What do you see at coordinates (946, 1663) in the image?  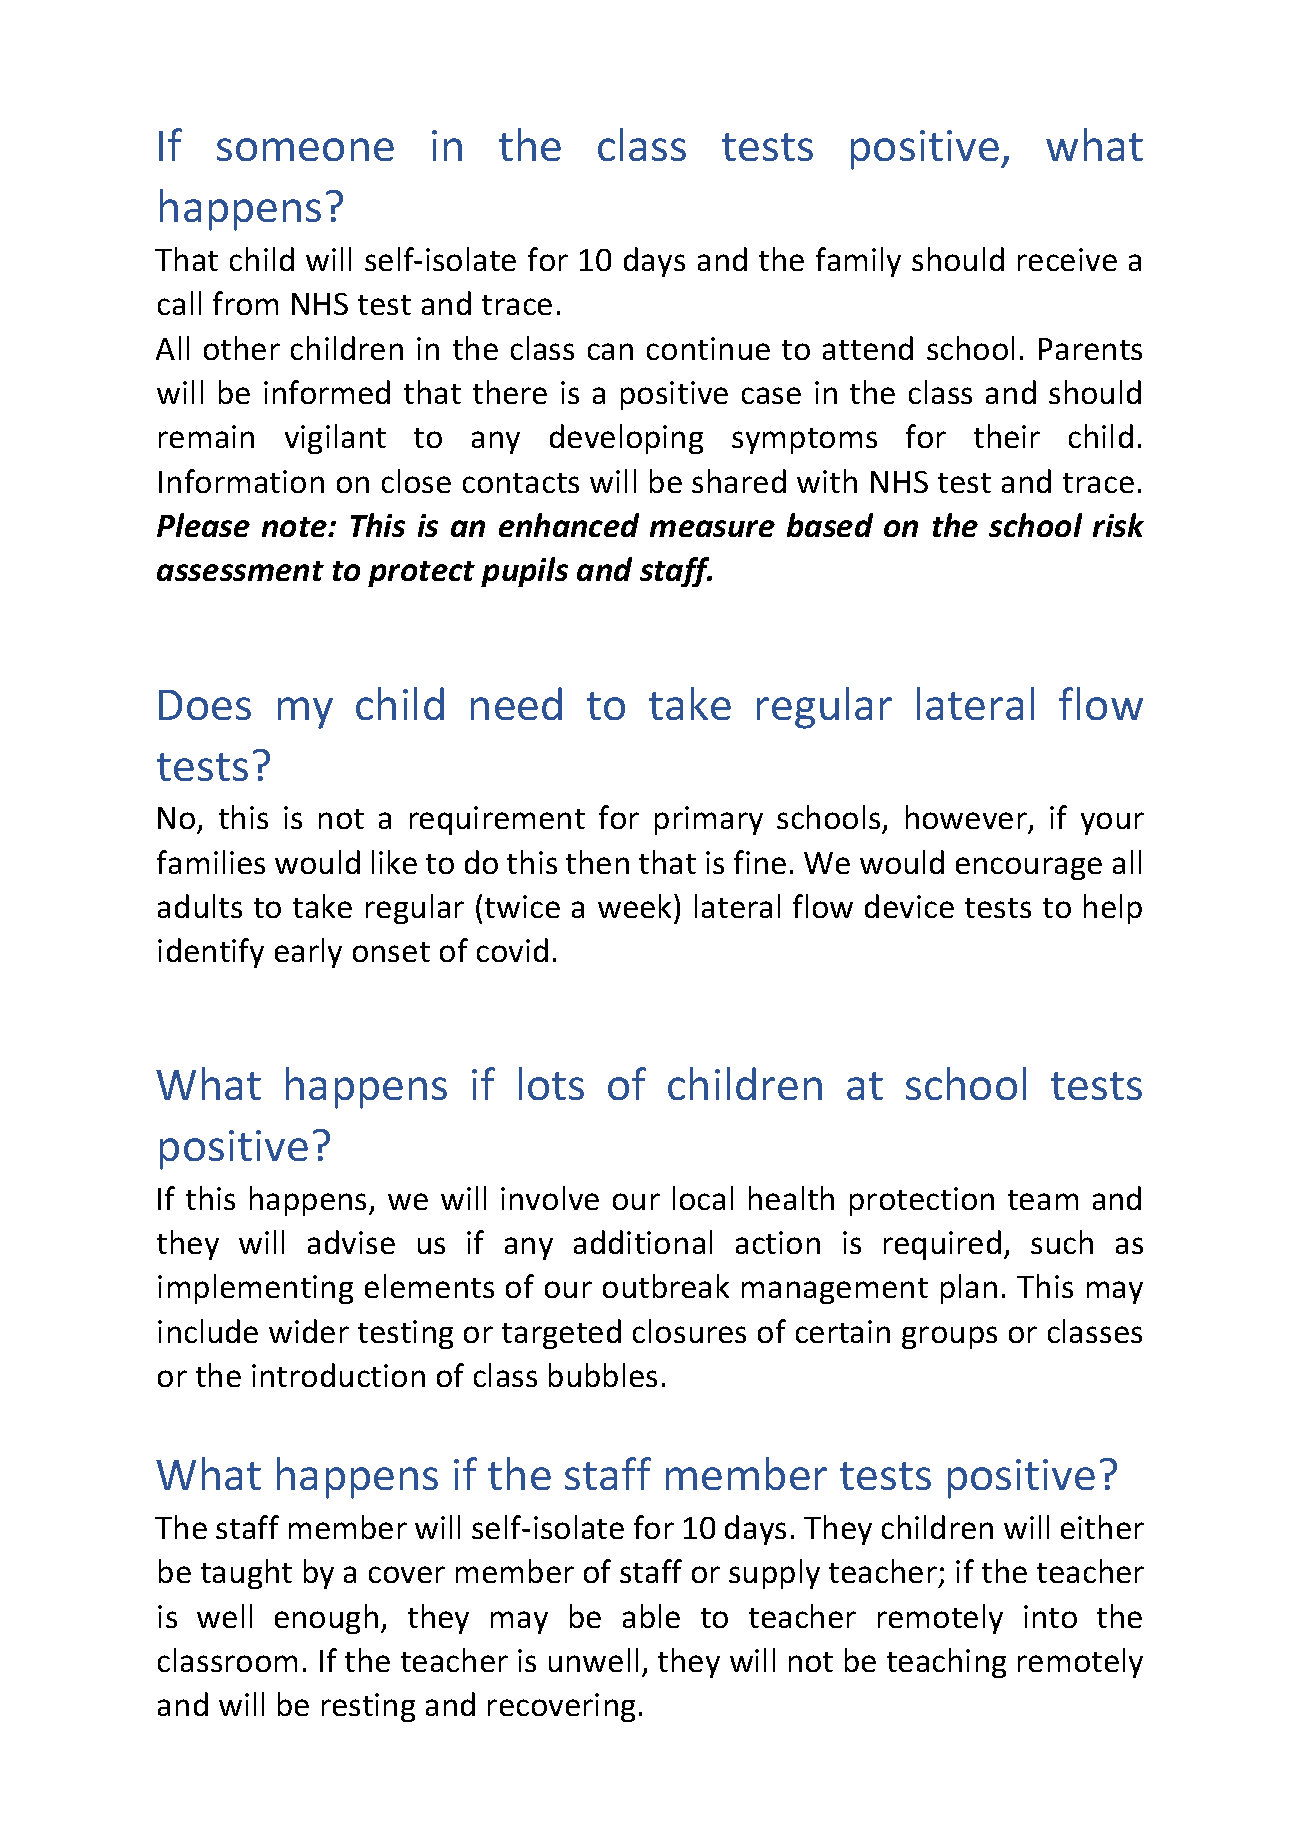 I see `teaching` at bounding box center [946, 1663].
